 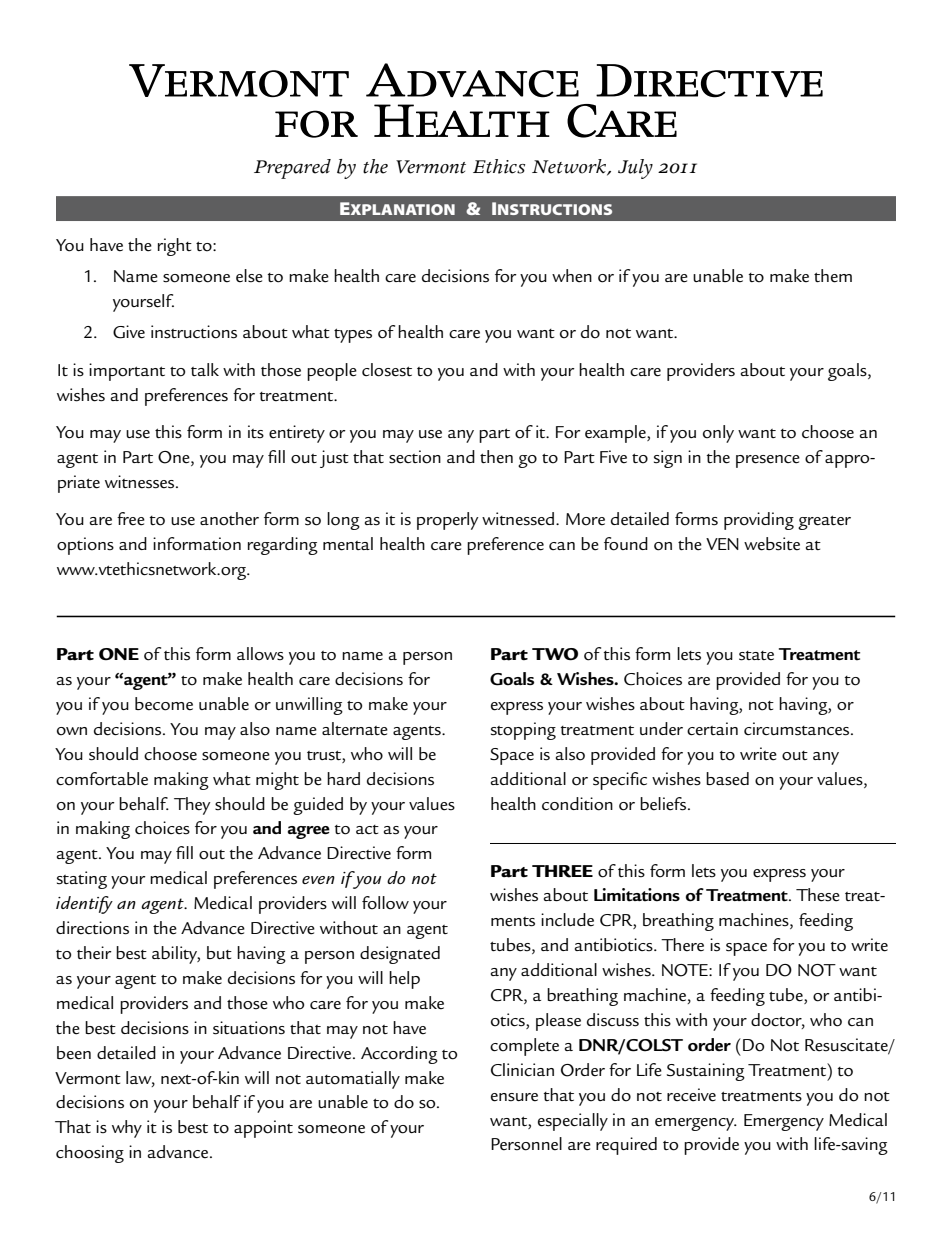 I want to click on right, so click(x=175, y=247).
